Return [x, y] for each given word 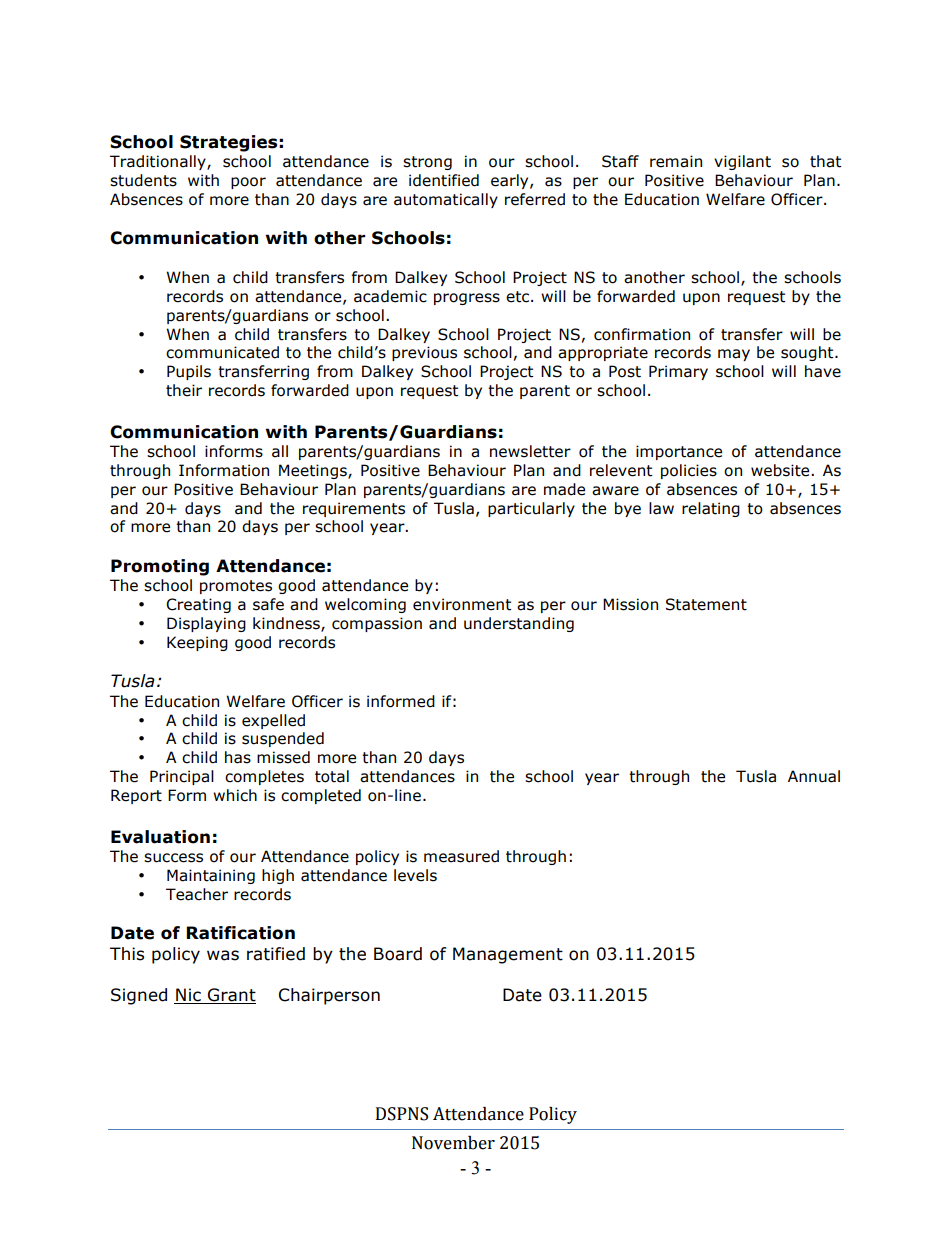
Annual [814, 776]
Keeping [197, 643]
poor [248, 183]
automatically [446, 200]
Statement [706, 604]
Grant [231, 996]
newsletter [530, 451]
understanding [519, 624]
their [184, 390]
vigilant [742, 162]
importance [679, 452]
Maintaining [211, 876]
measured [461, 856]
